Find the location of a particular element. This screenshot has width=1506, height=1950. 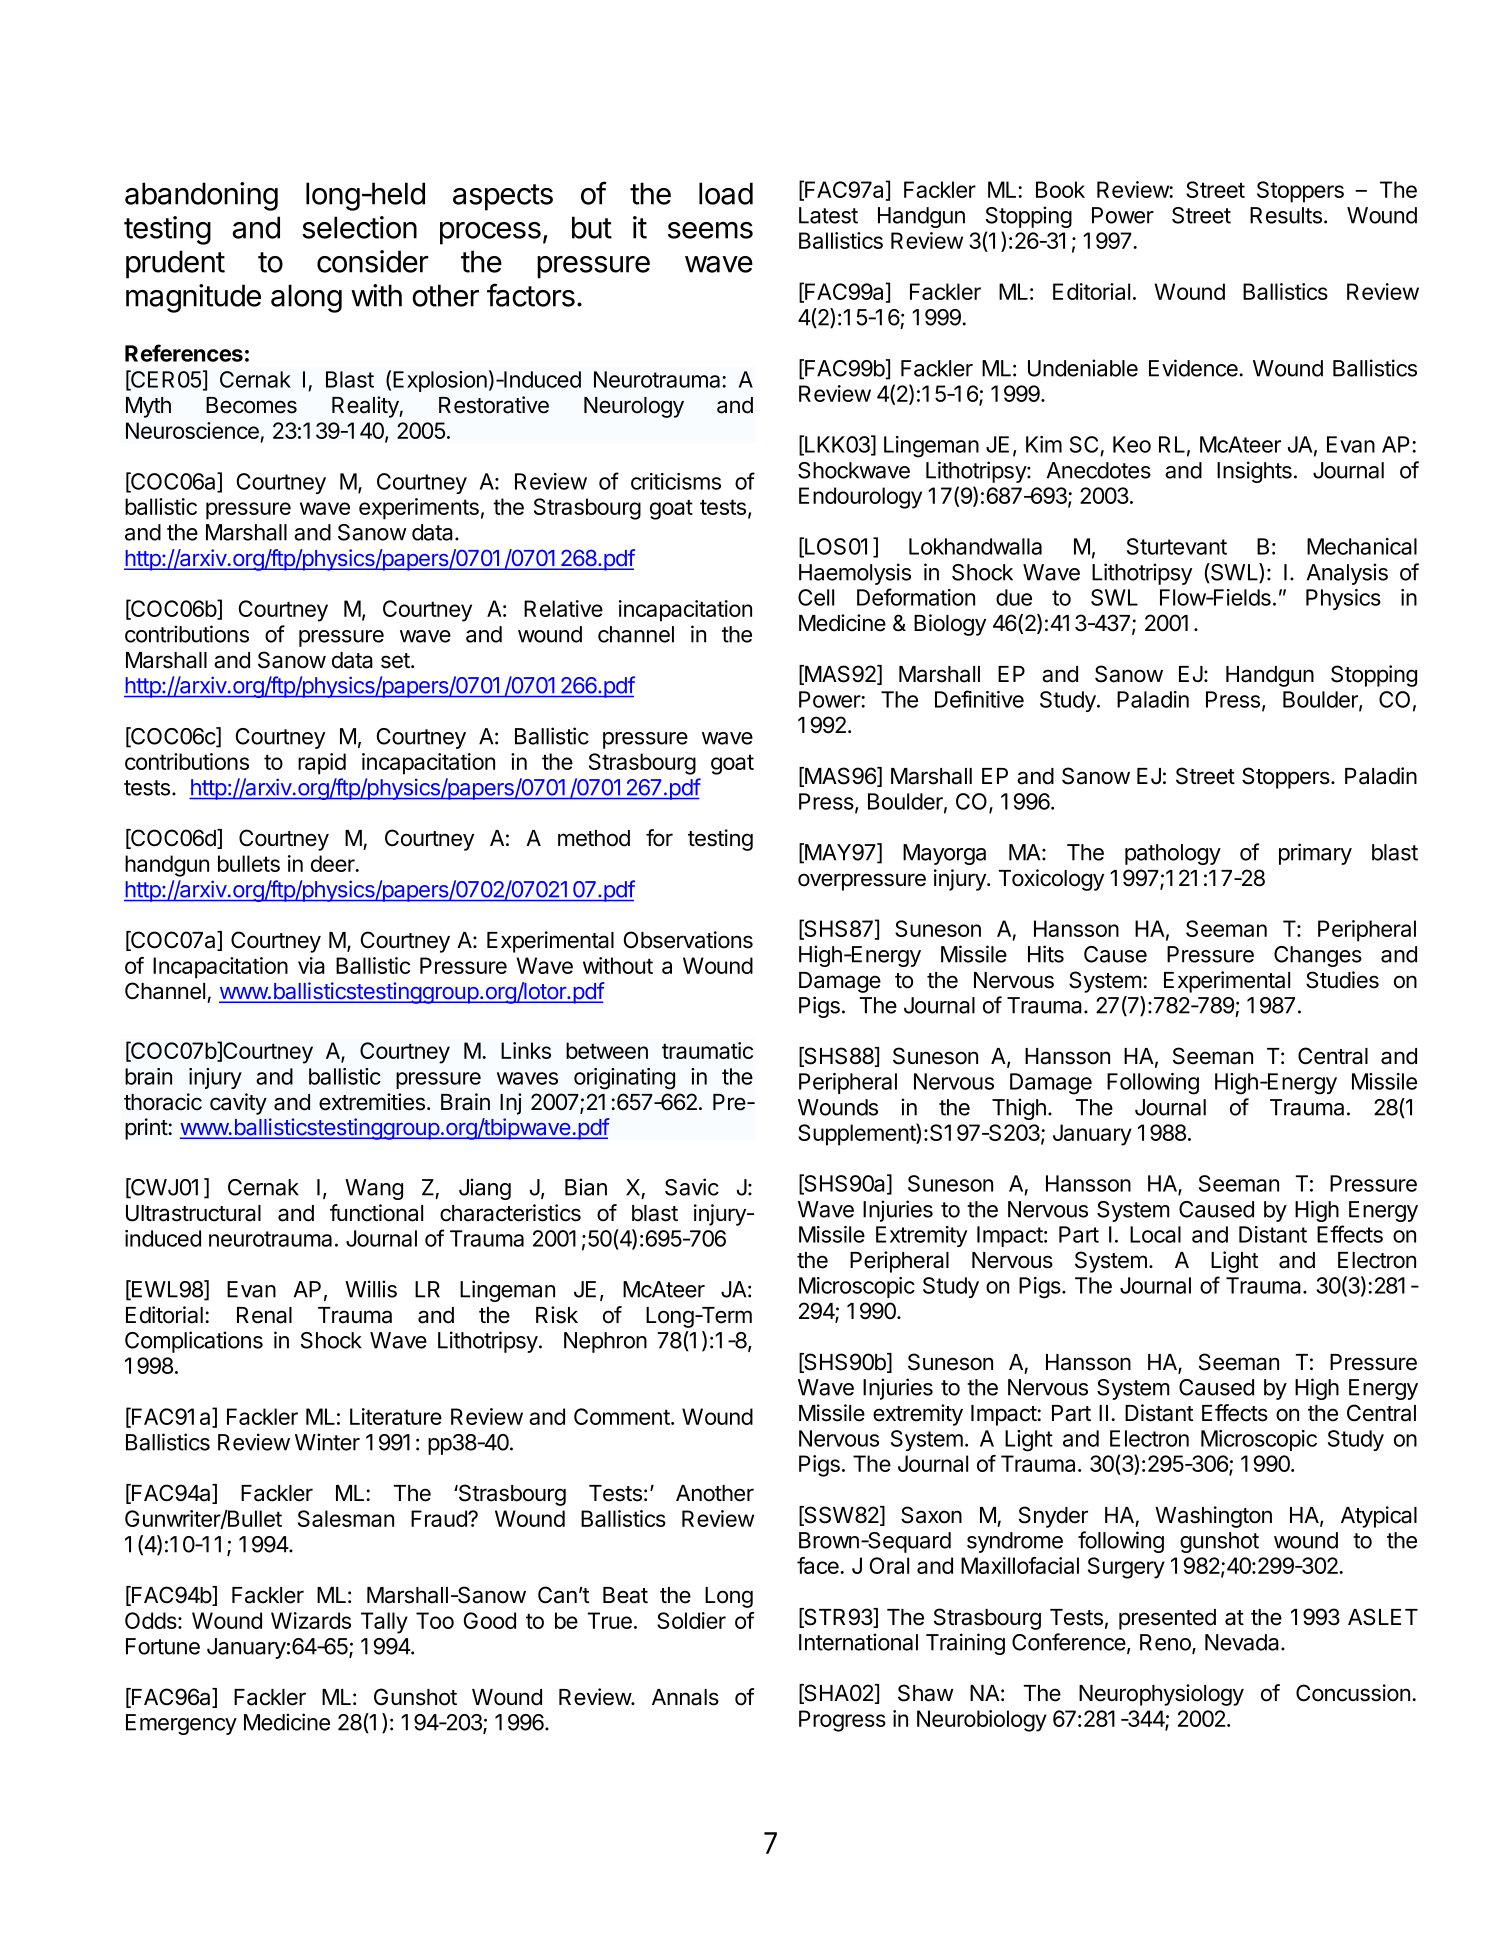

Winter is located at coordinates (327, 1442).
